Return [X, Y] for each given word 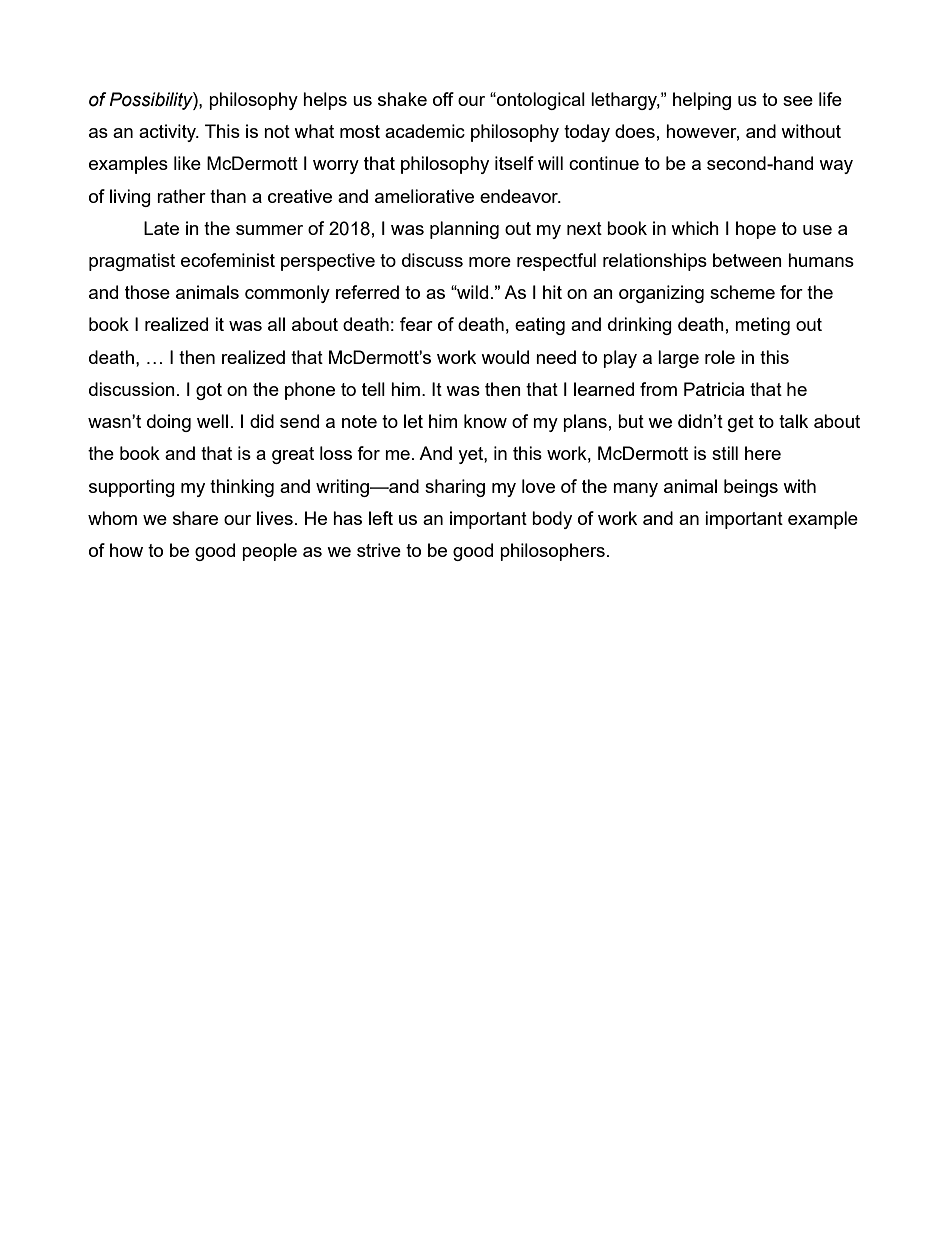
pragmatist [132, 262]
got [209, 391]
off [443, 99]
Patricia [714, 389]
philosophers [552, 552]
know [485, 421]
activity [168, 133]
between [747, 260]
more [490, 262]
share [195, 518]
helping [702, 101]
